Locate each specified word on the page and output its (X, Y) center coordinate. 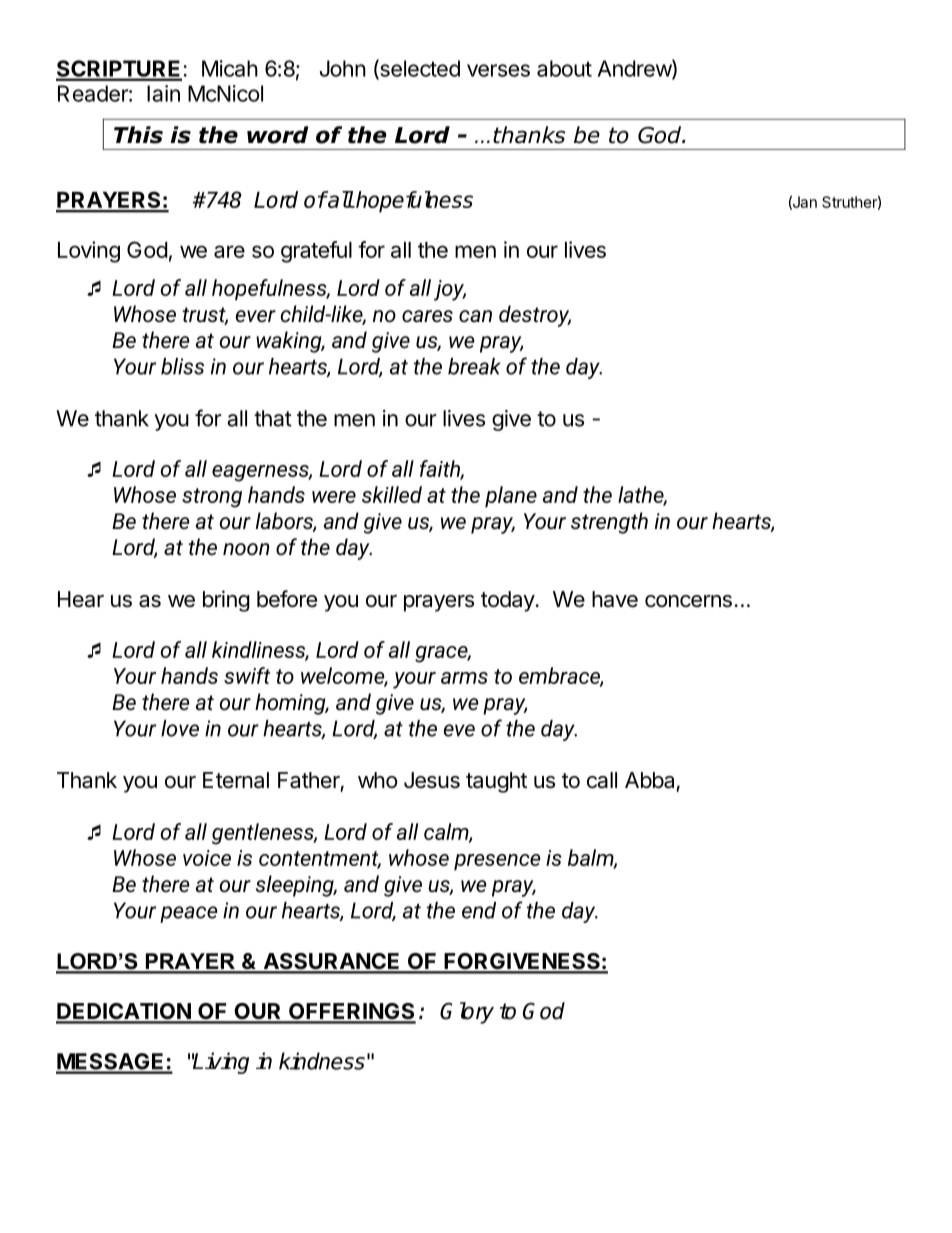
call (602, 780)
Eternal (236, 780)
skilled (392, 494)
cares (427, 316)
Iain (163, 93)
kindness (322, 1061)
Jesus (432, 780)
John (343, 68)
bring (226, 601)
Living (220, 1063)
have (615, 599)
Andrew (635, 69)
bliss (182, 366)
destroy (535, 316)
